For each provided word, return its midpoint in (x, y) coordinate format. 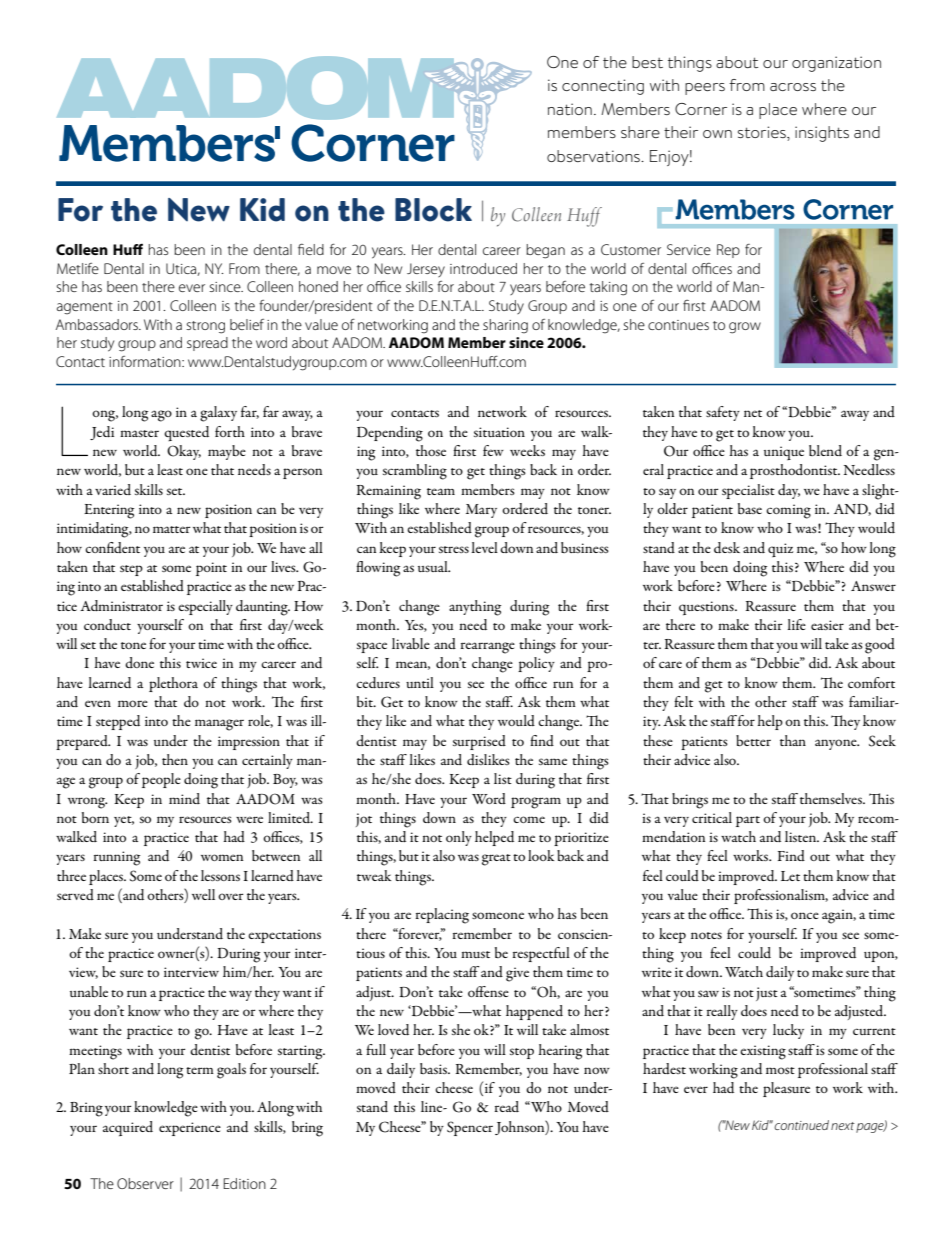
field (311, 249)
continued (801, 1125)
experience (190, 1129)
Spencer (470, 1128)
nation (570, 109)
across (793, 87)
